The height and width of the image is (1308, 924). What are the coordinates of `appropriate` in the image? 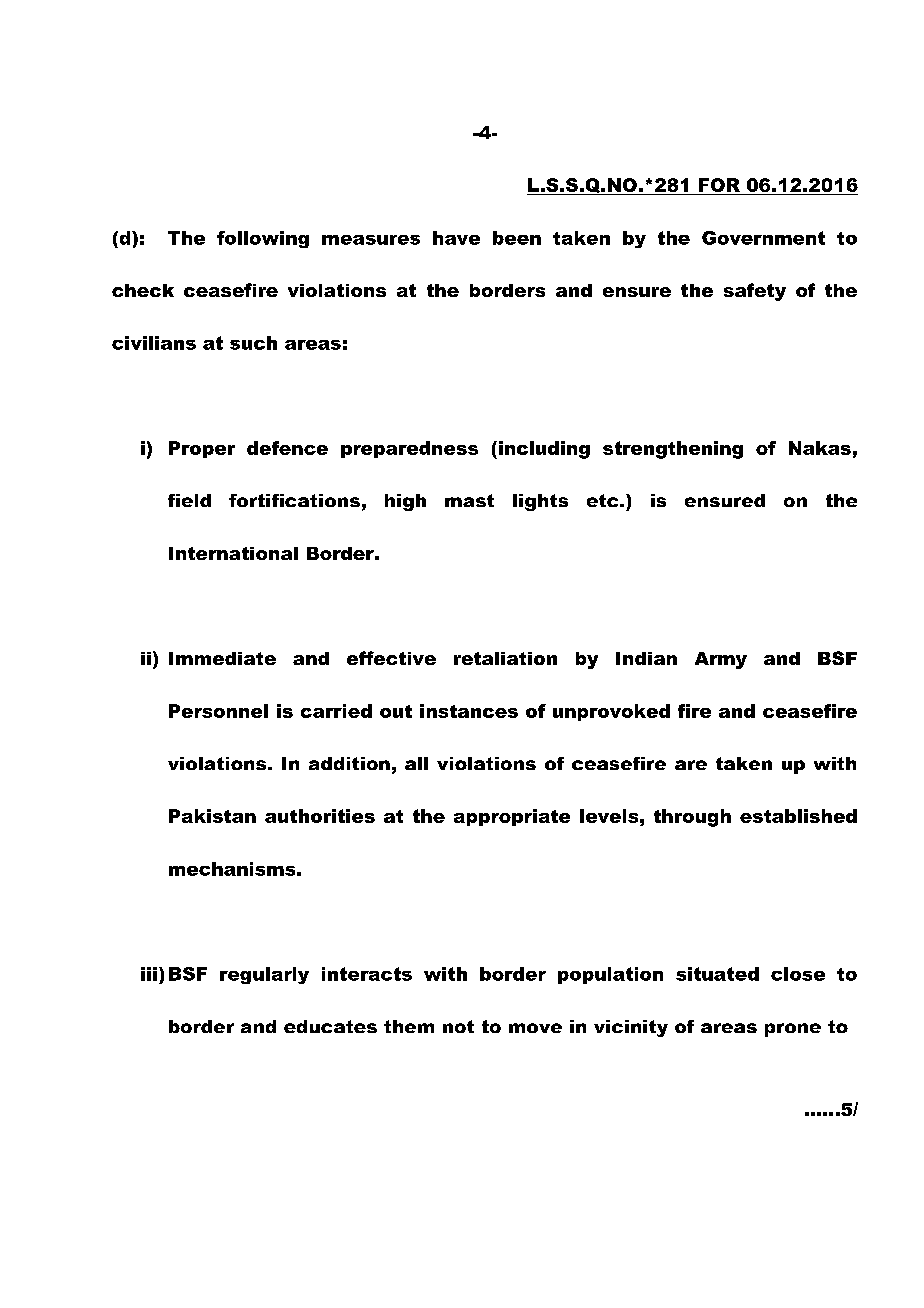 It's located at (512, 817).
